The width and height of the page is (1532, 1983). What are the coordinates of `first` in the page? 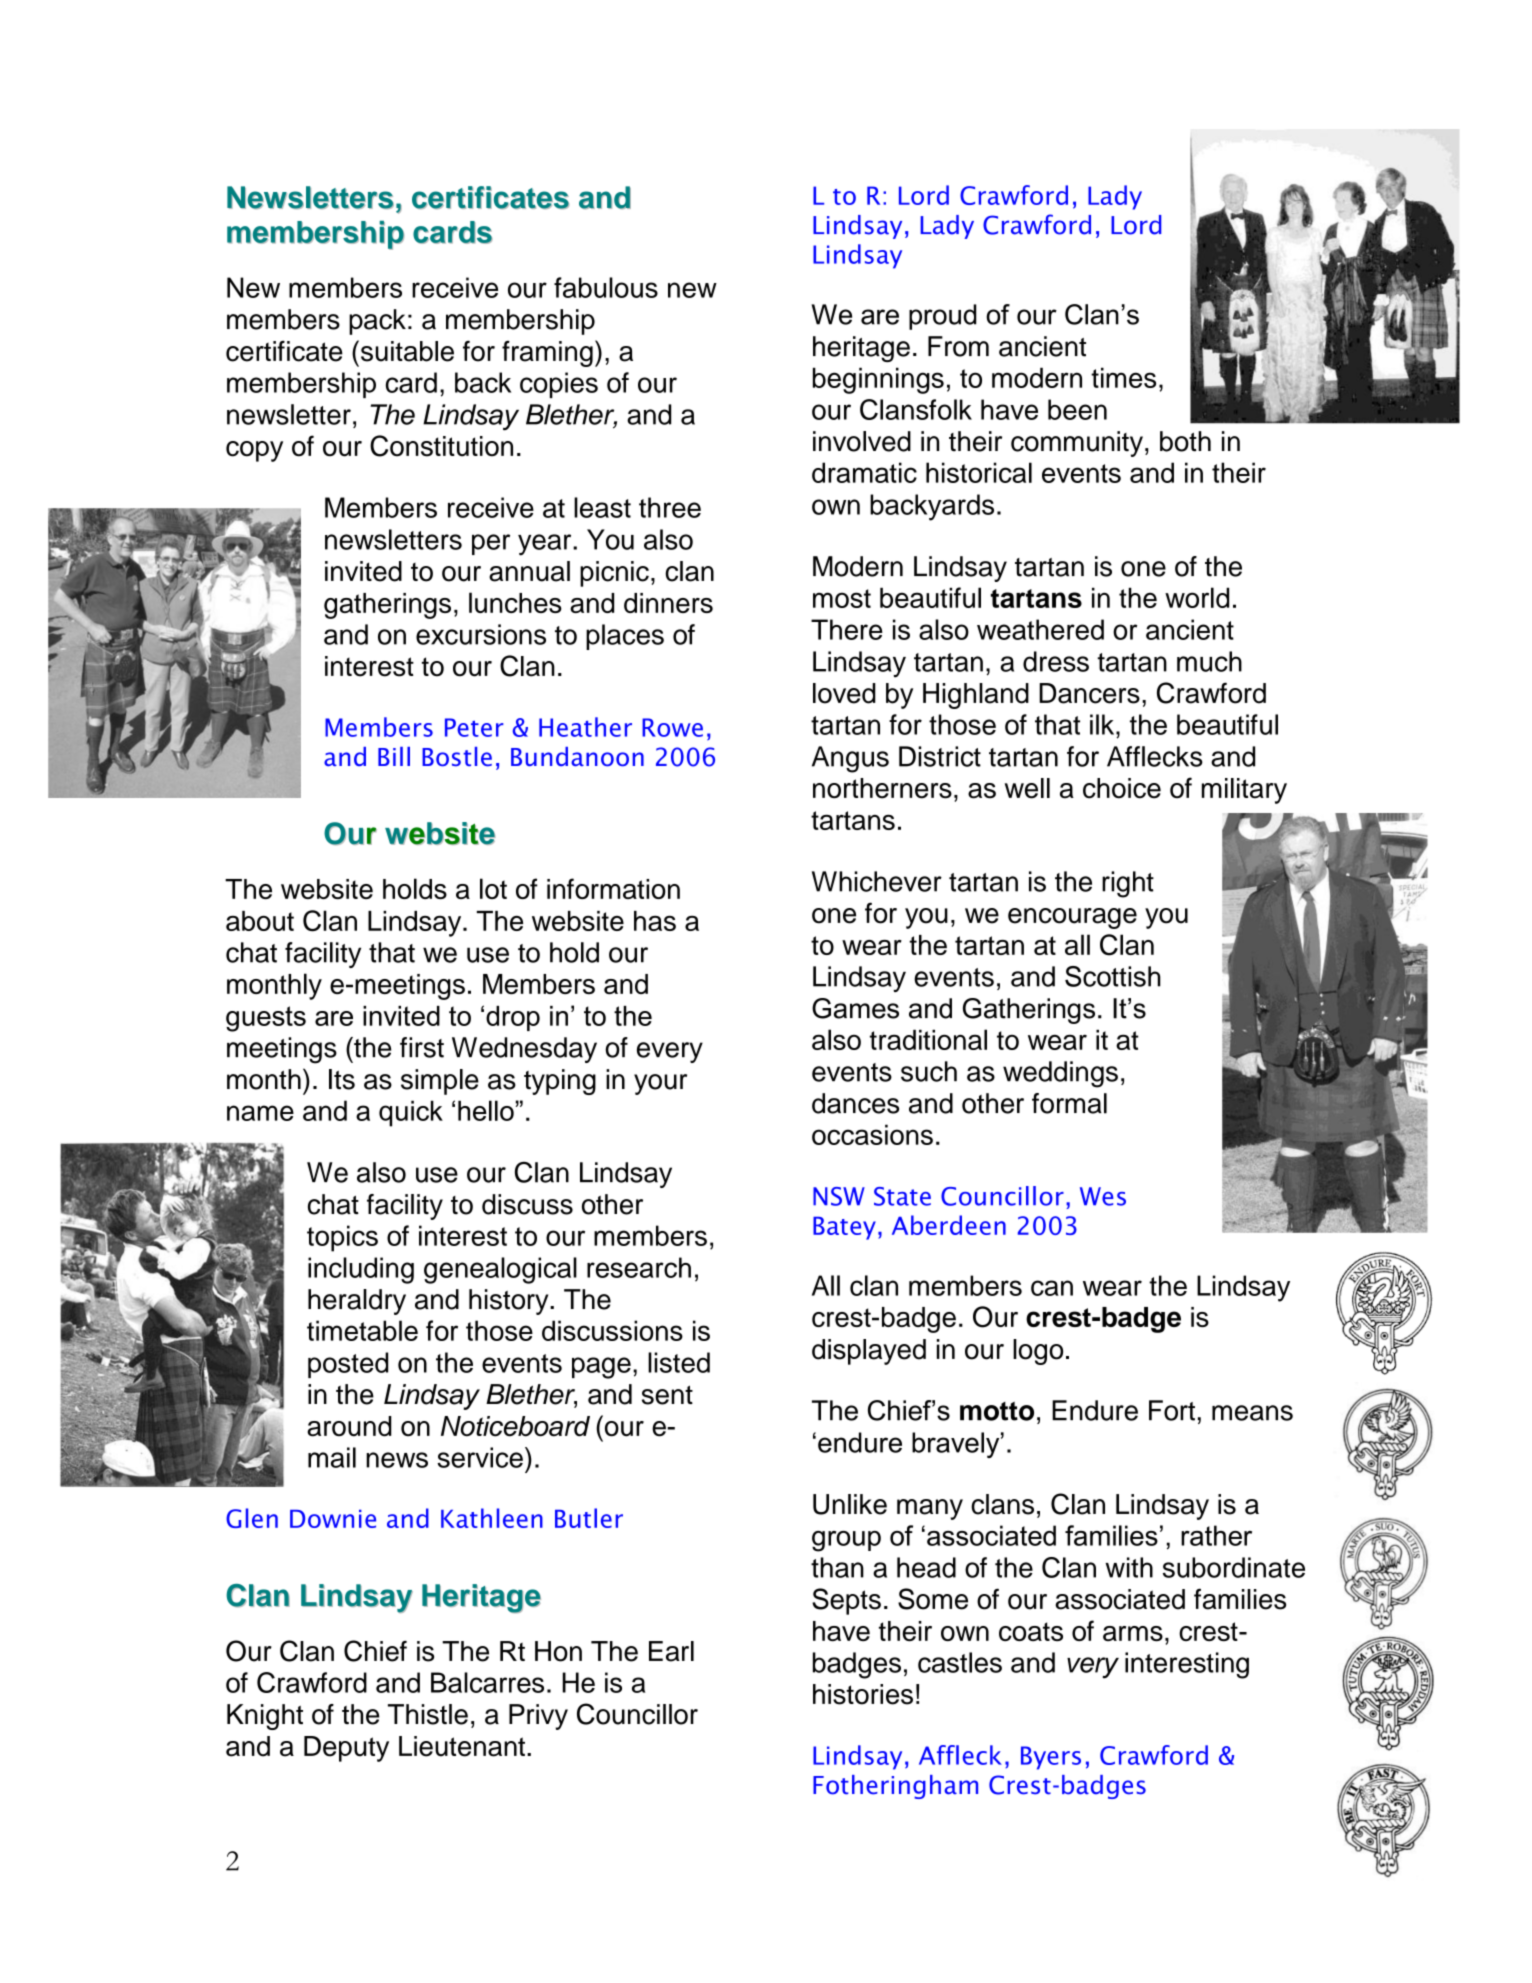 It's located at (422, 1047).
